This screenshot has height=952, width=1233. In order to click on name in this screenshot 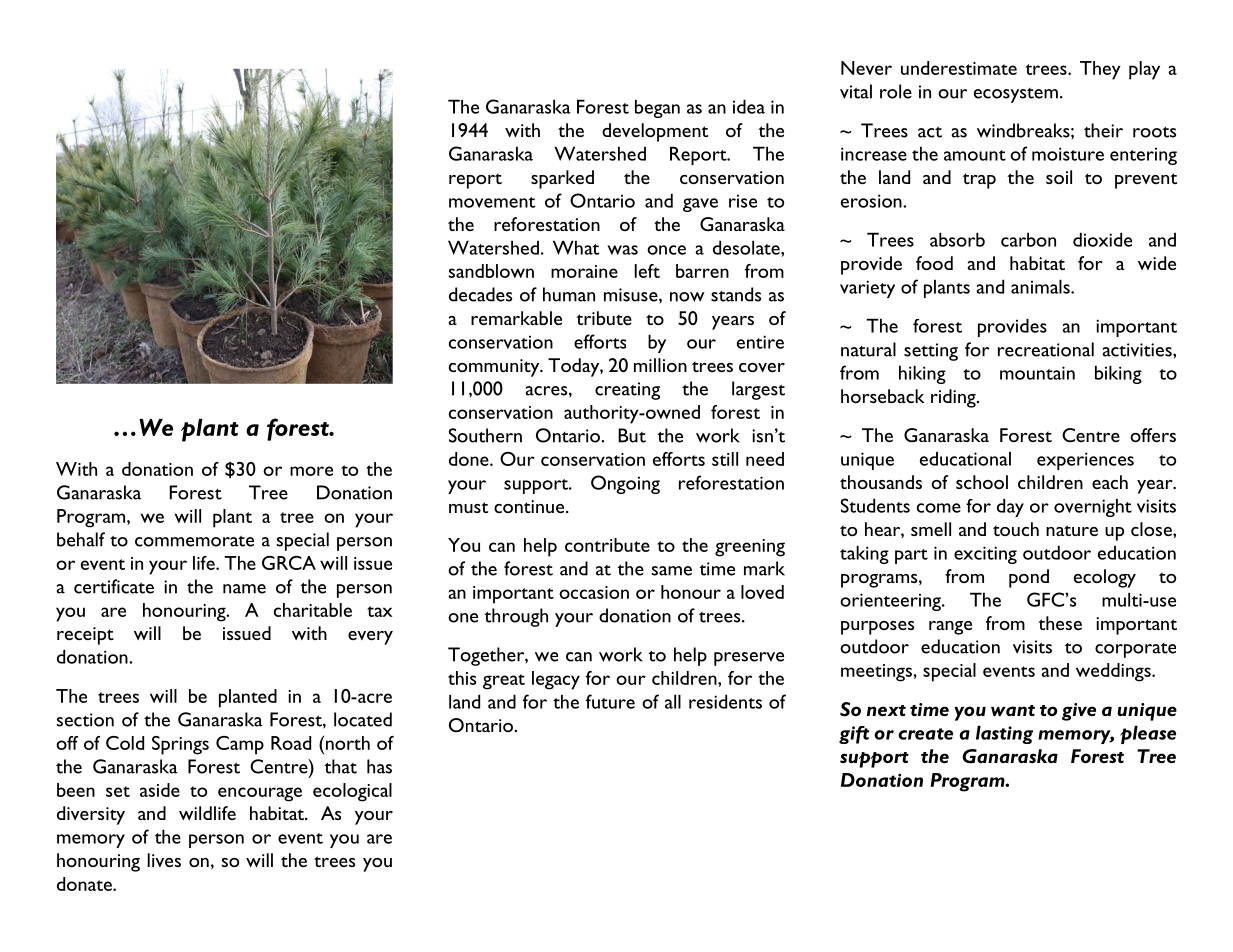, I will do `click(244, 589)`.
